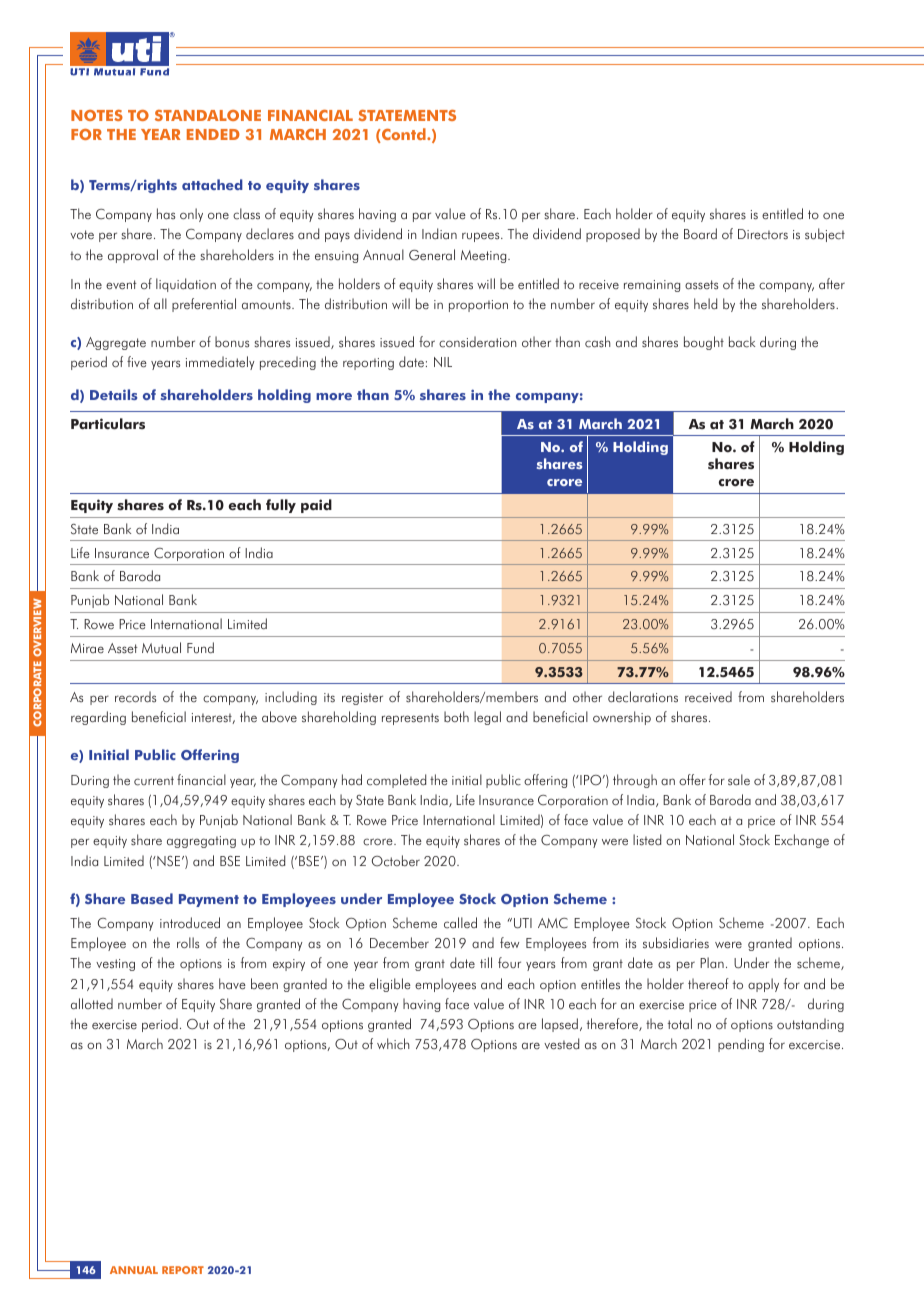 The image size is (924, 1308). What do you see at coordinates (763, 234) in the image?
I see `Directors` at bounding box center [763, 234].
